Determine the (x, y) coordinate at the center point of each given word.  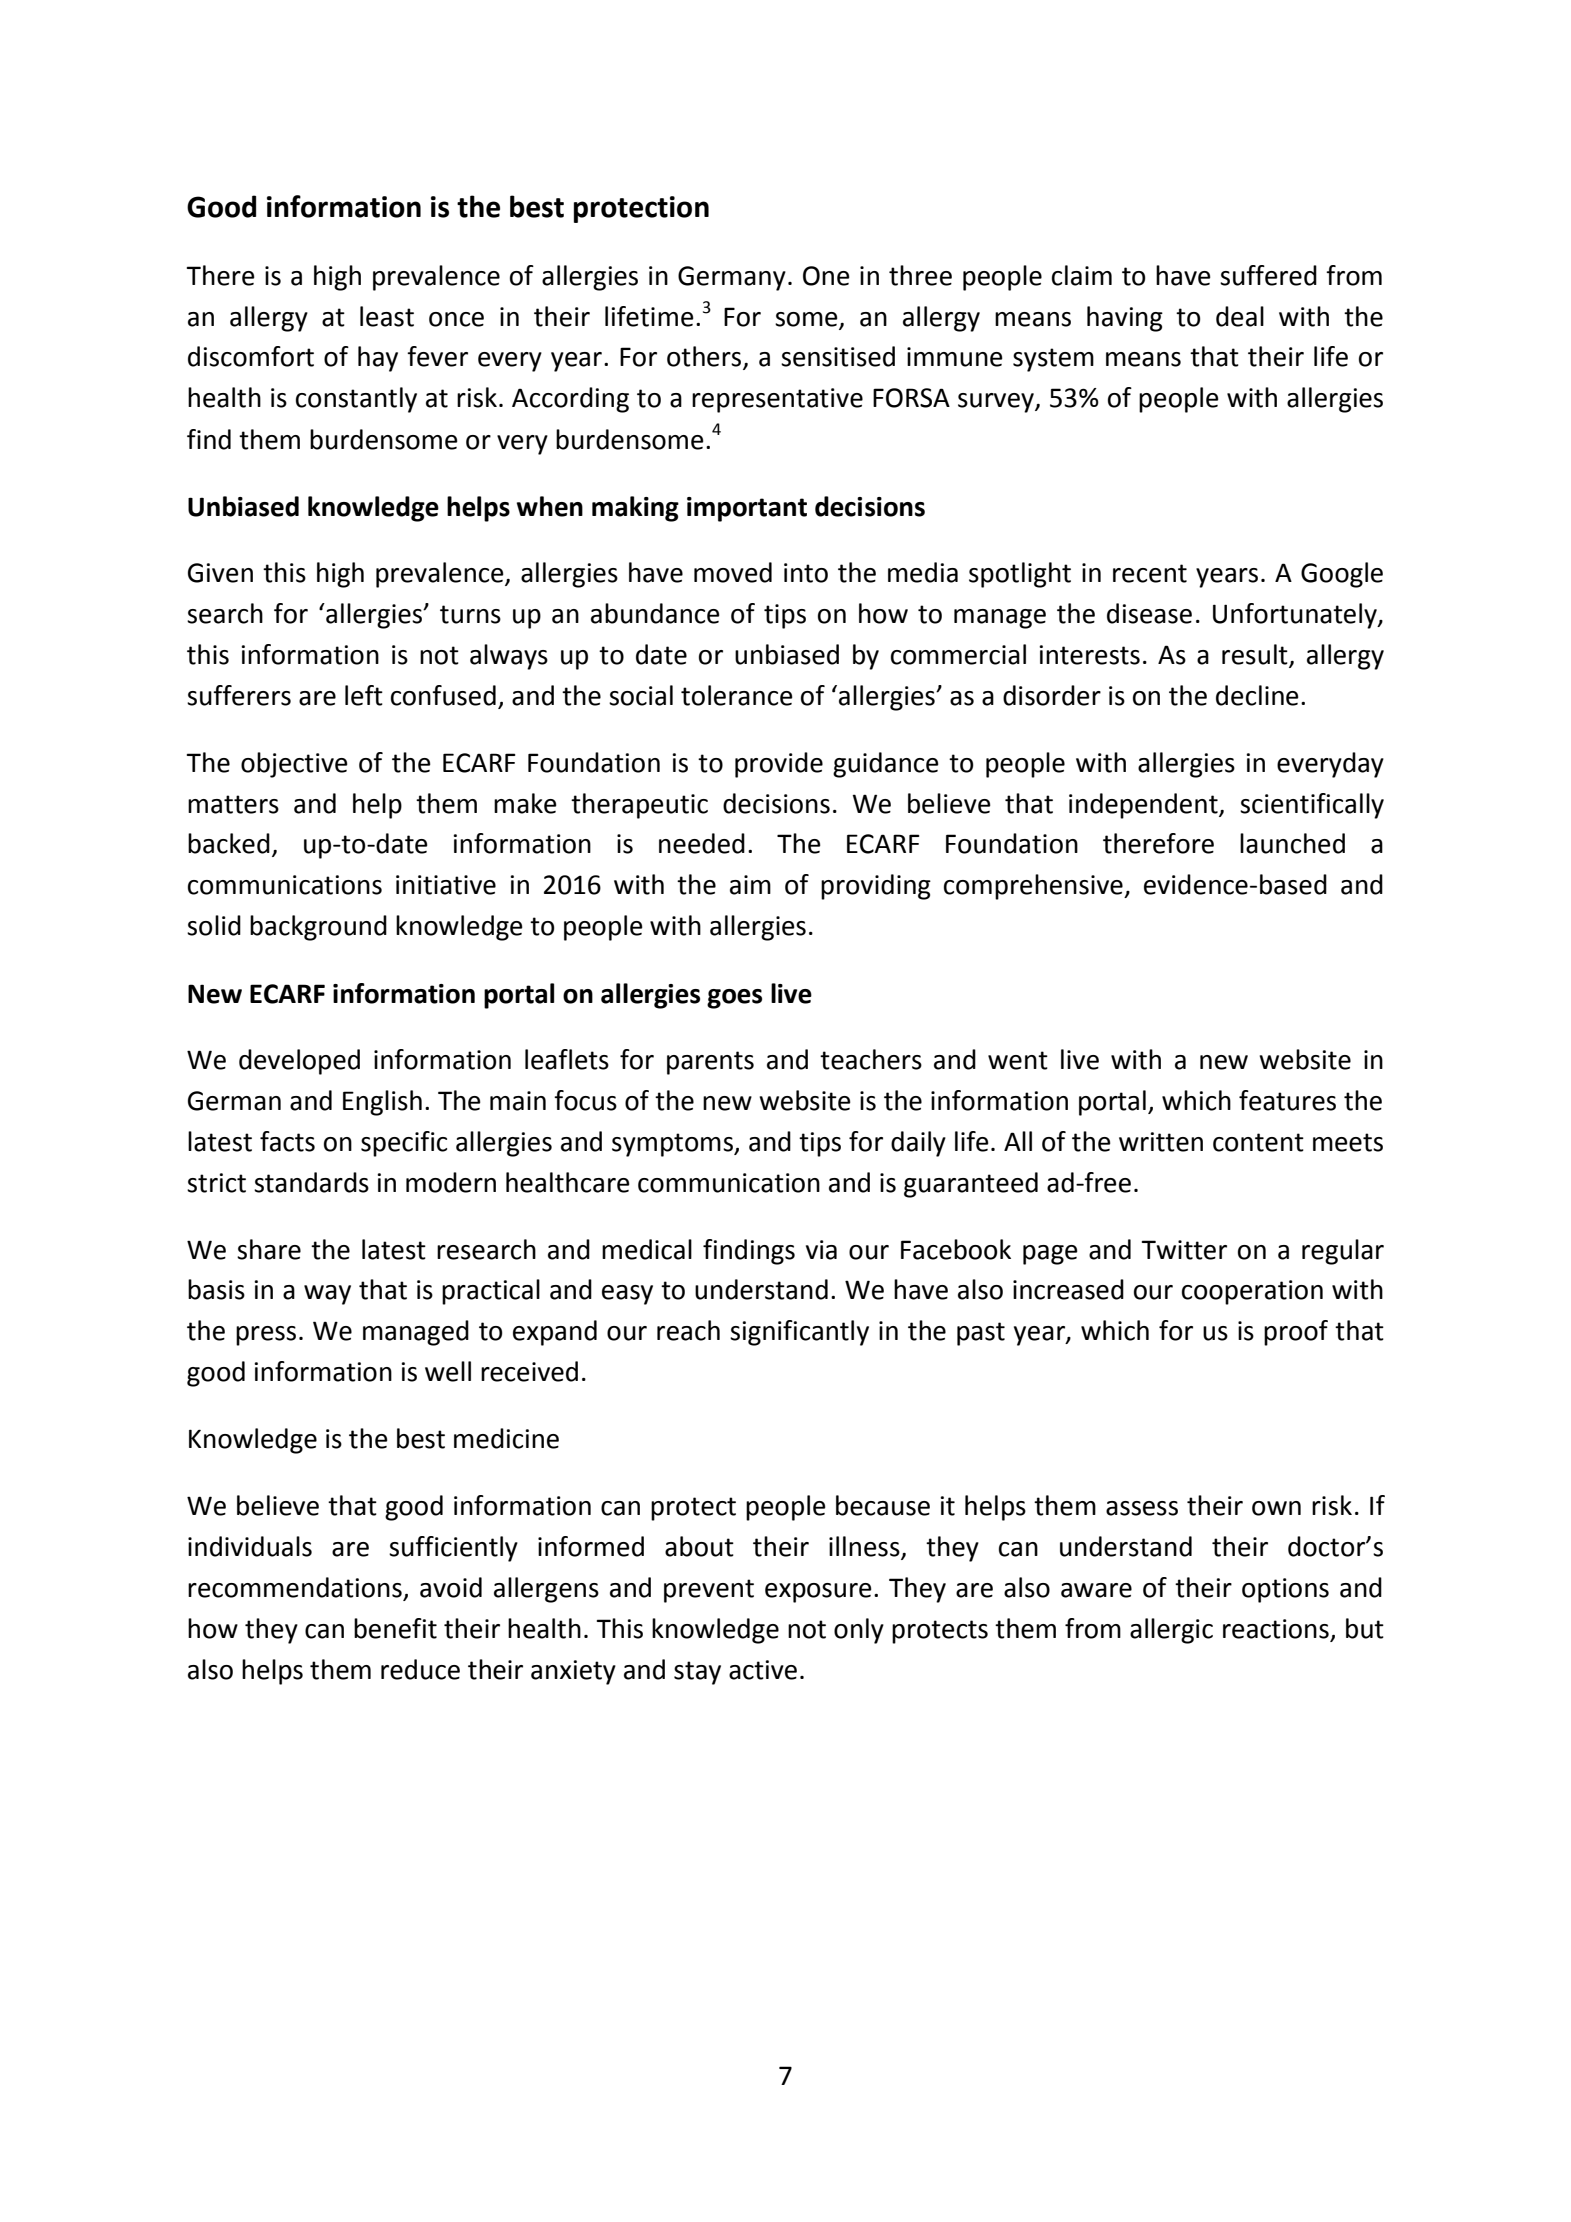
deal (1240, 316)
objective (294, 765)
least (387, 316)
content (1258, 1142)
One (826, 276)
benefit (395, 1628)
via (821, 1250)
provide (779, 765)
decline (1257, 695)
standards (311, 1182)
